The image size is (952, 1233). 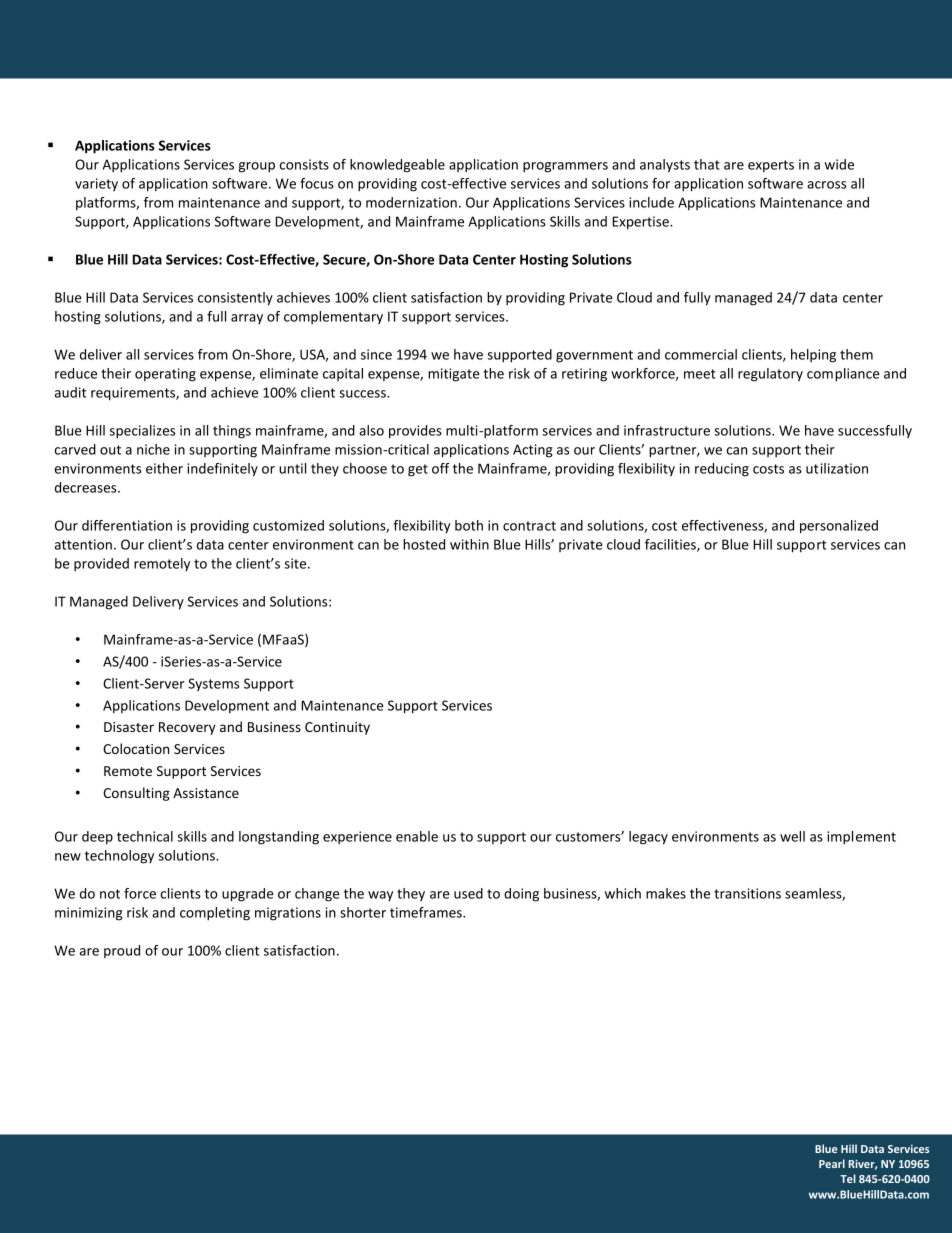 I want to click on provides, so click(x=415, y=432).
